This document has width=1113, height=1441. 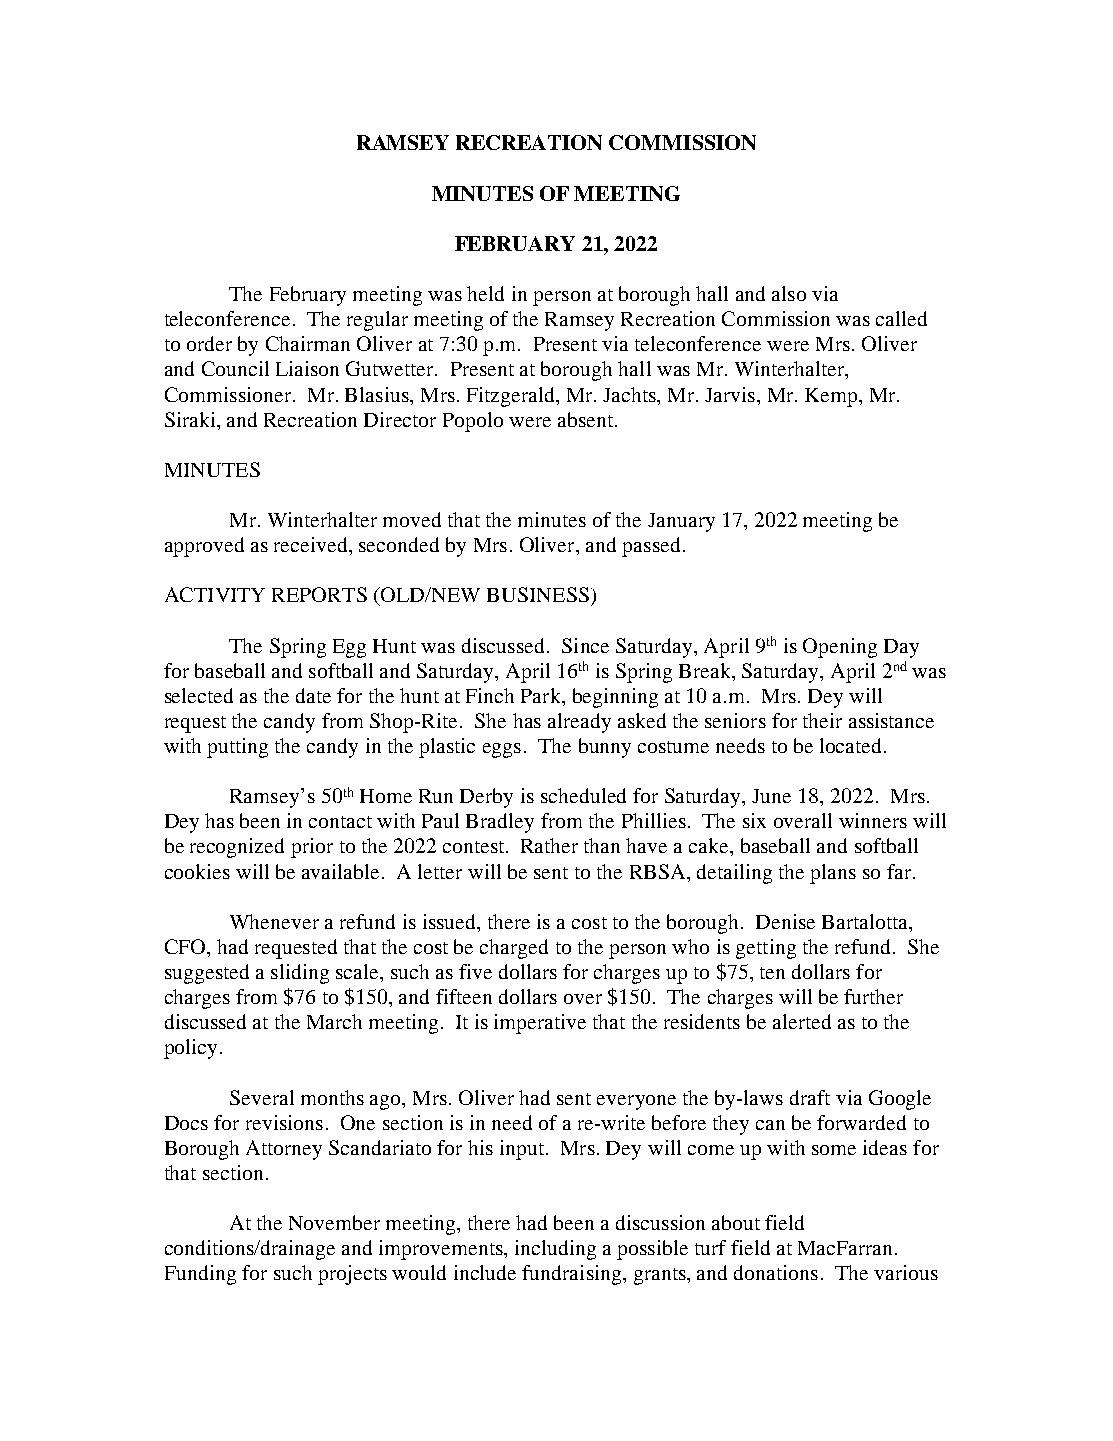 I want to click on BUSINESS, so click(x=538, y=594).
